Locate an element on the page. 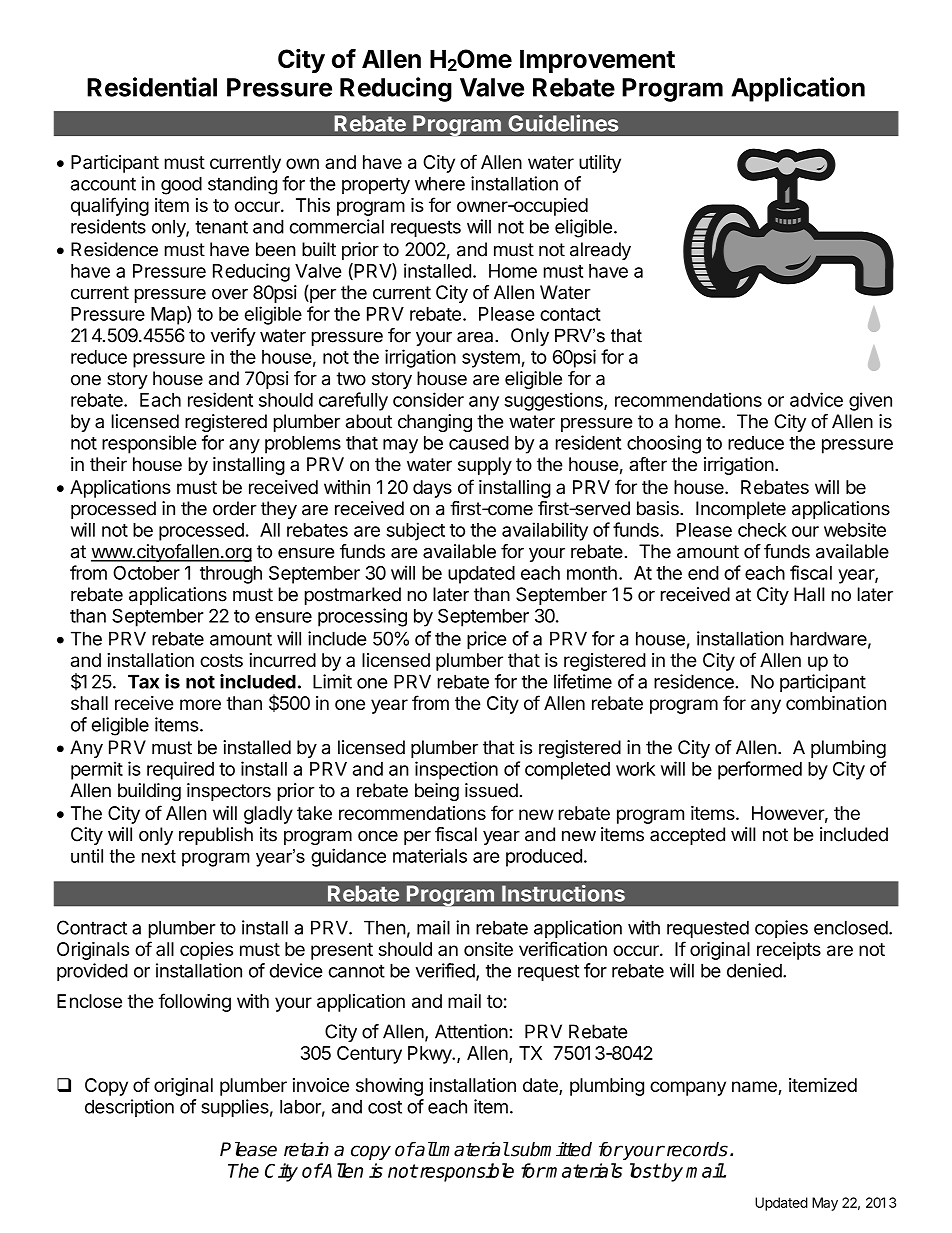  good is located at coordinates (181, 185).
